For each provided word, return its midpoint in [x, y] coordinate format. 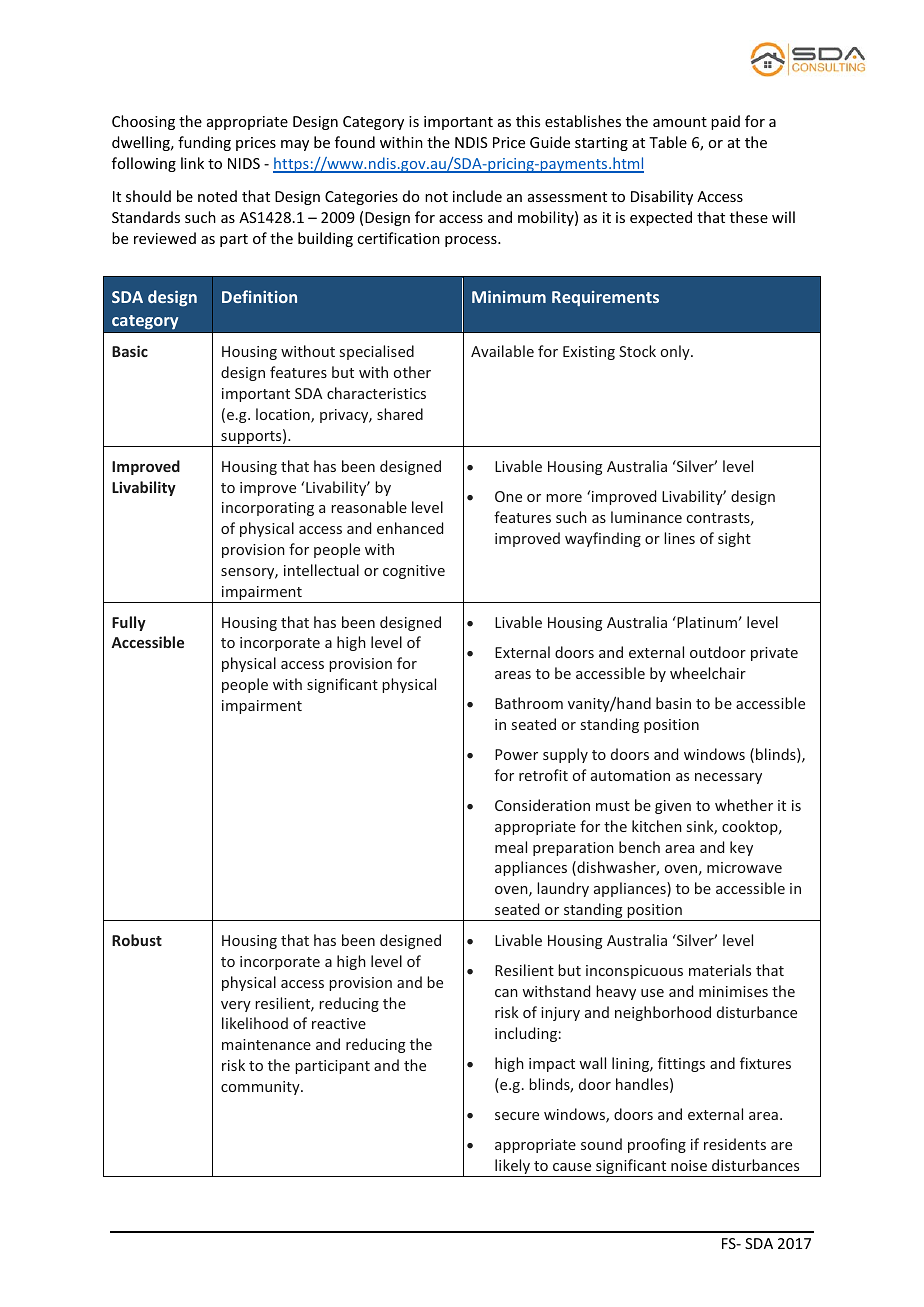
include [477, 196]
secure [517, 1116]
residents [735, 1144]
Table [668, 142]
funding [204, 143]
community [261, 1088]
